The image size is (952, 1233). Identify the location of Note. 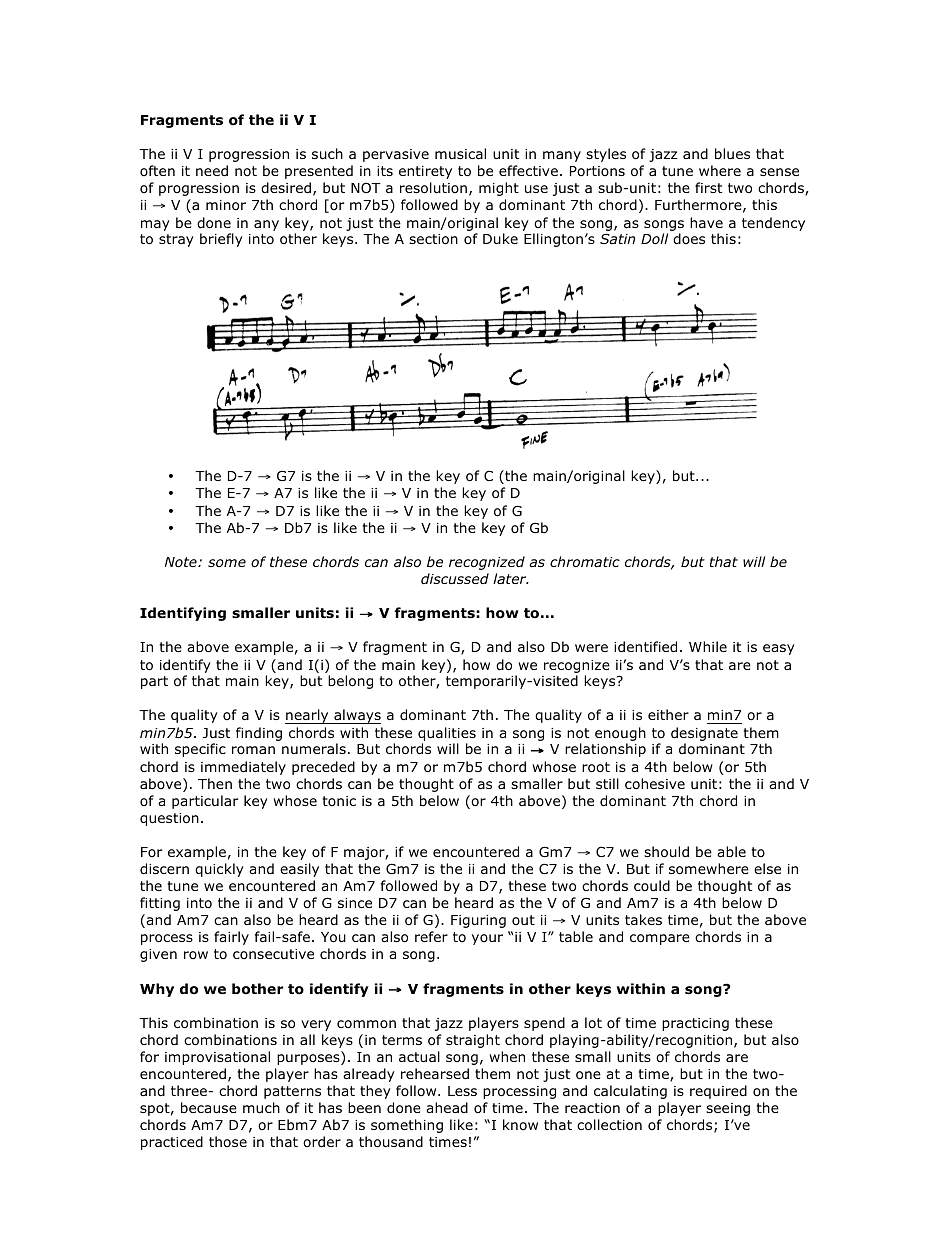
(182, 562).
